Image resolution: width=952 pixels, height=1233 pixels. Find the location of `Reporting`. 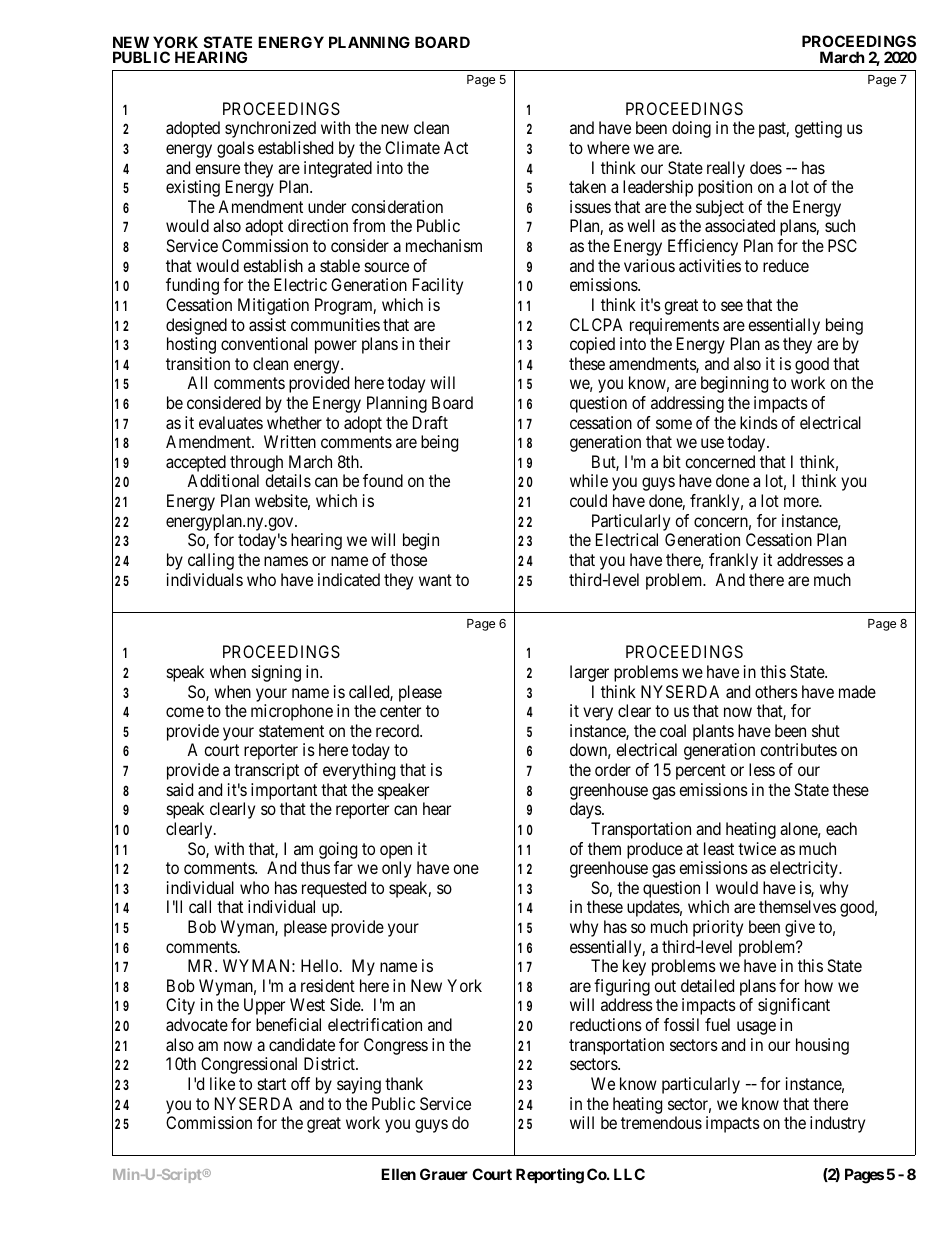

Reporting is located at coordinates (550, 1176).
